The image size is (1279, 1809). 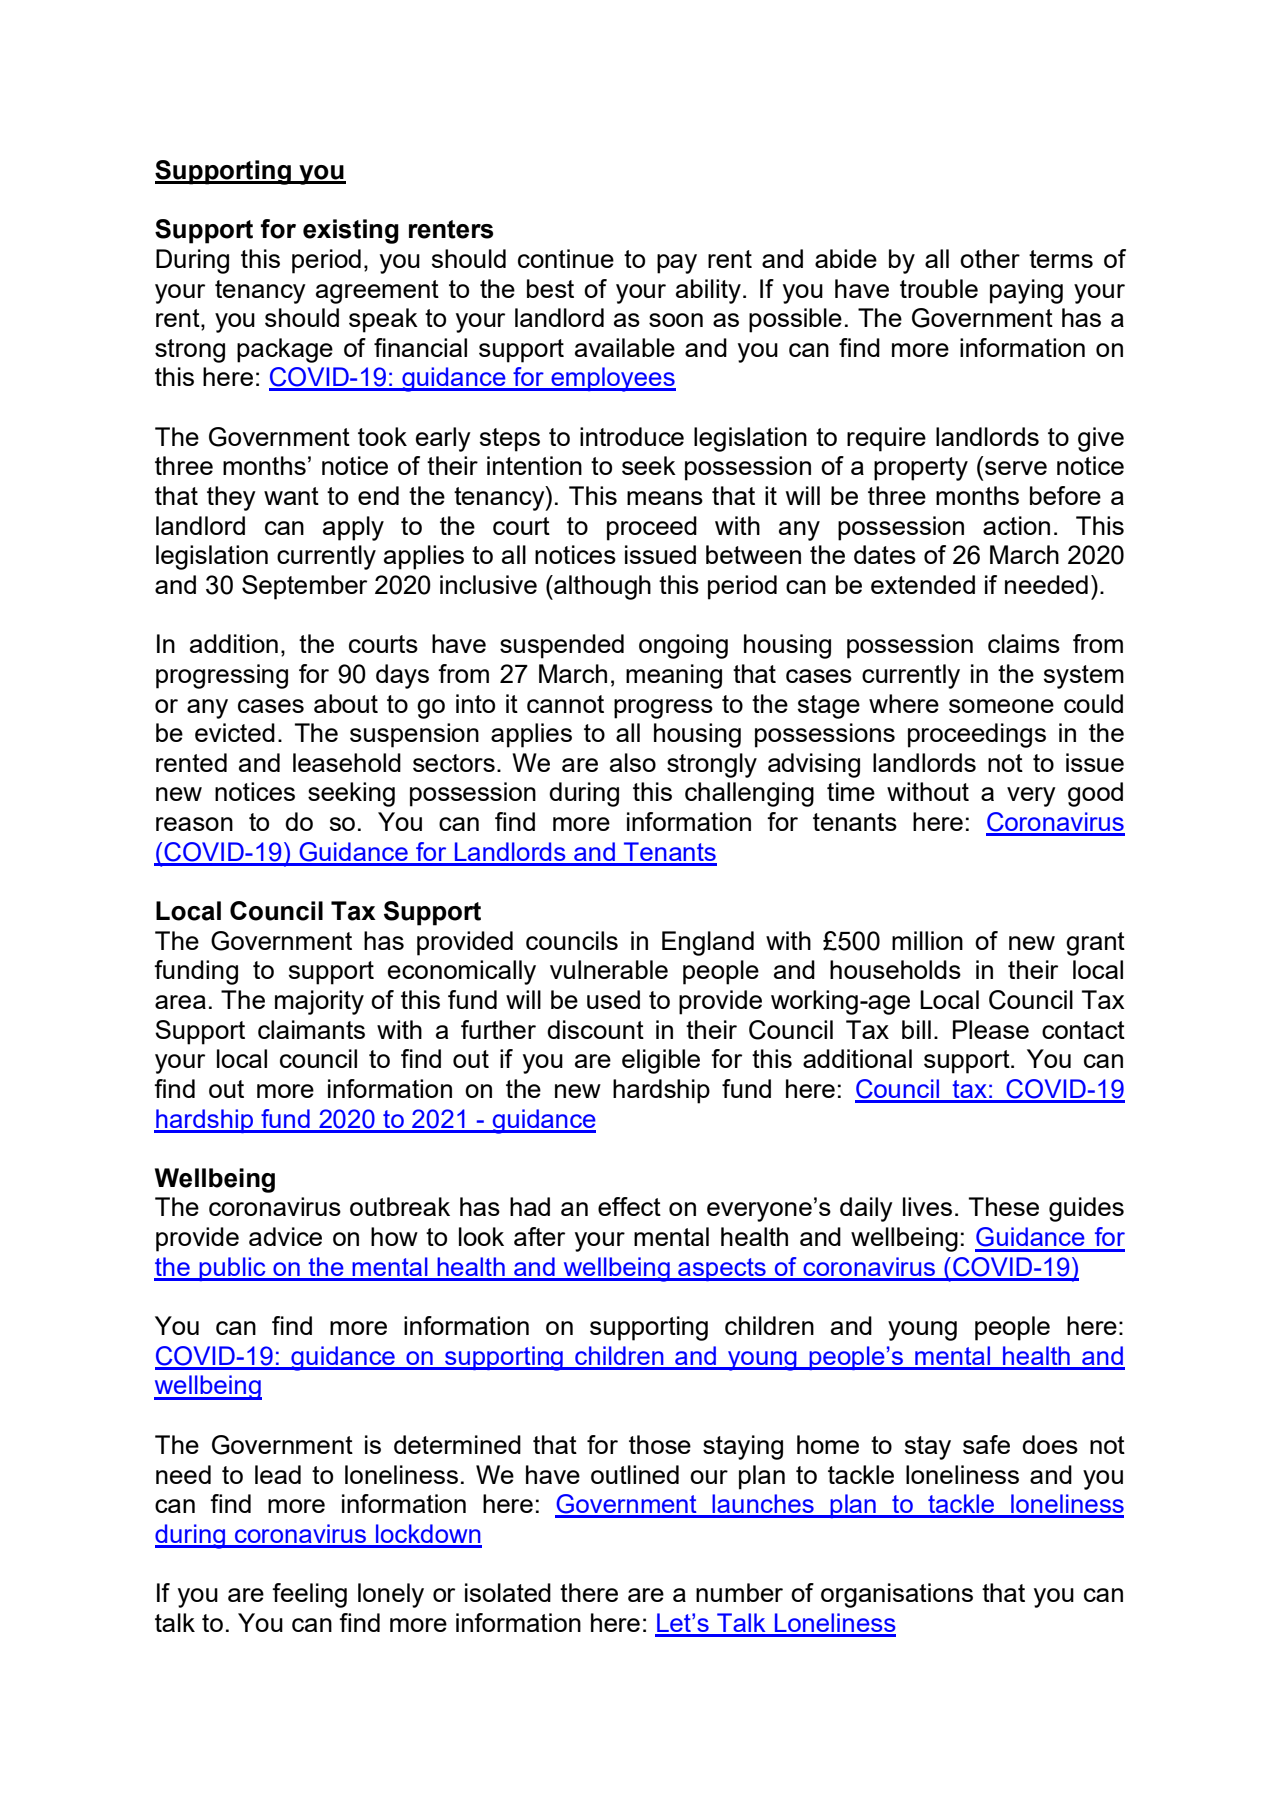 I want to click on claimants, so click(x=311, y=1029).
